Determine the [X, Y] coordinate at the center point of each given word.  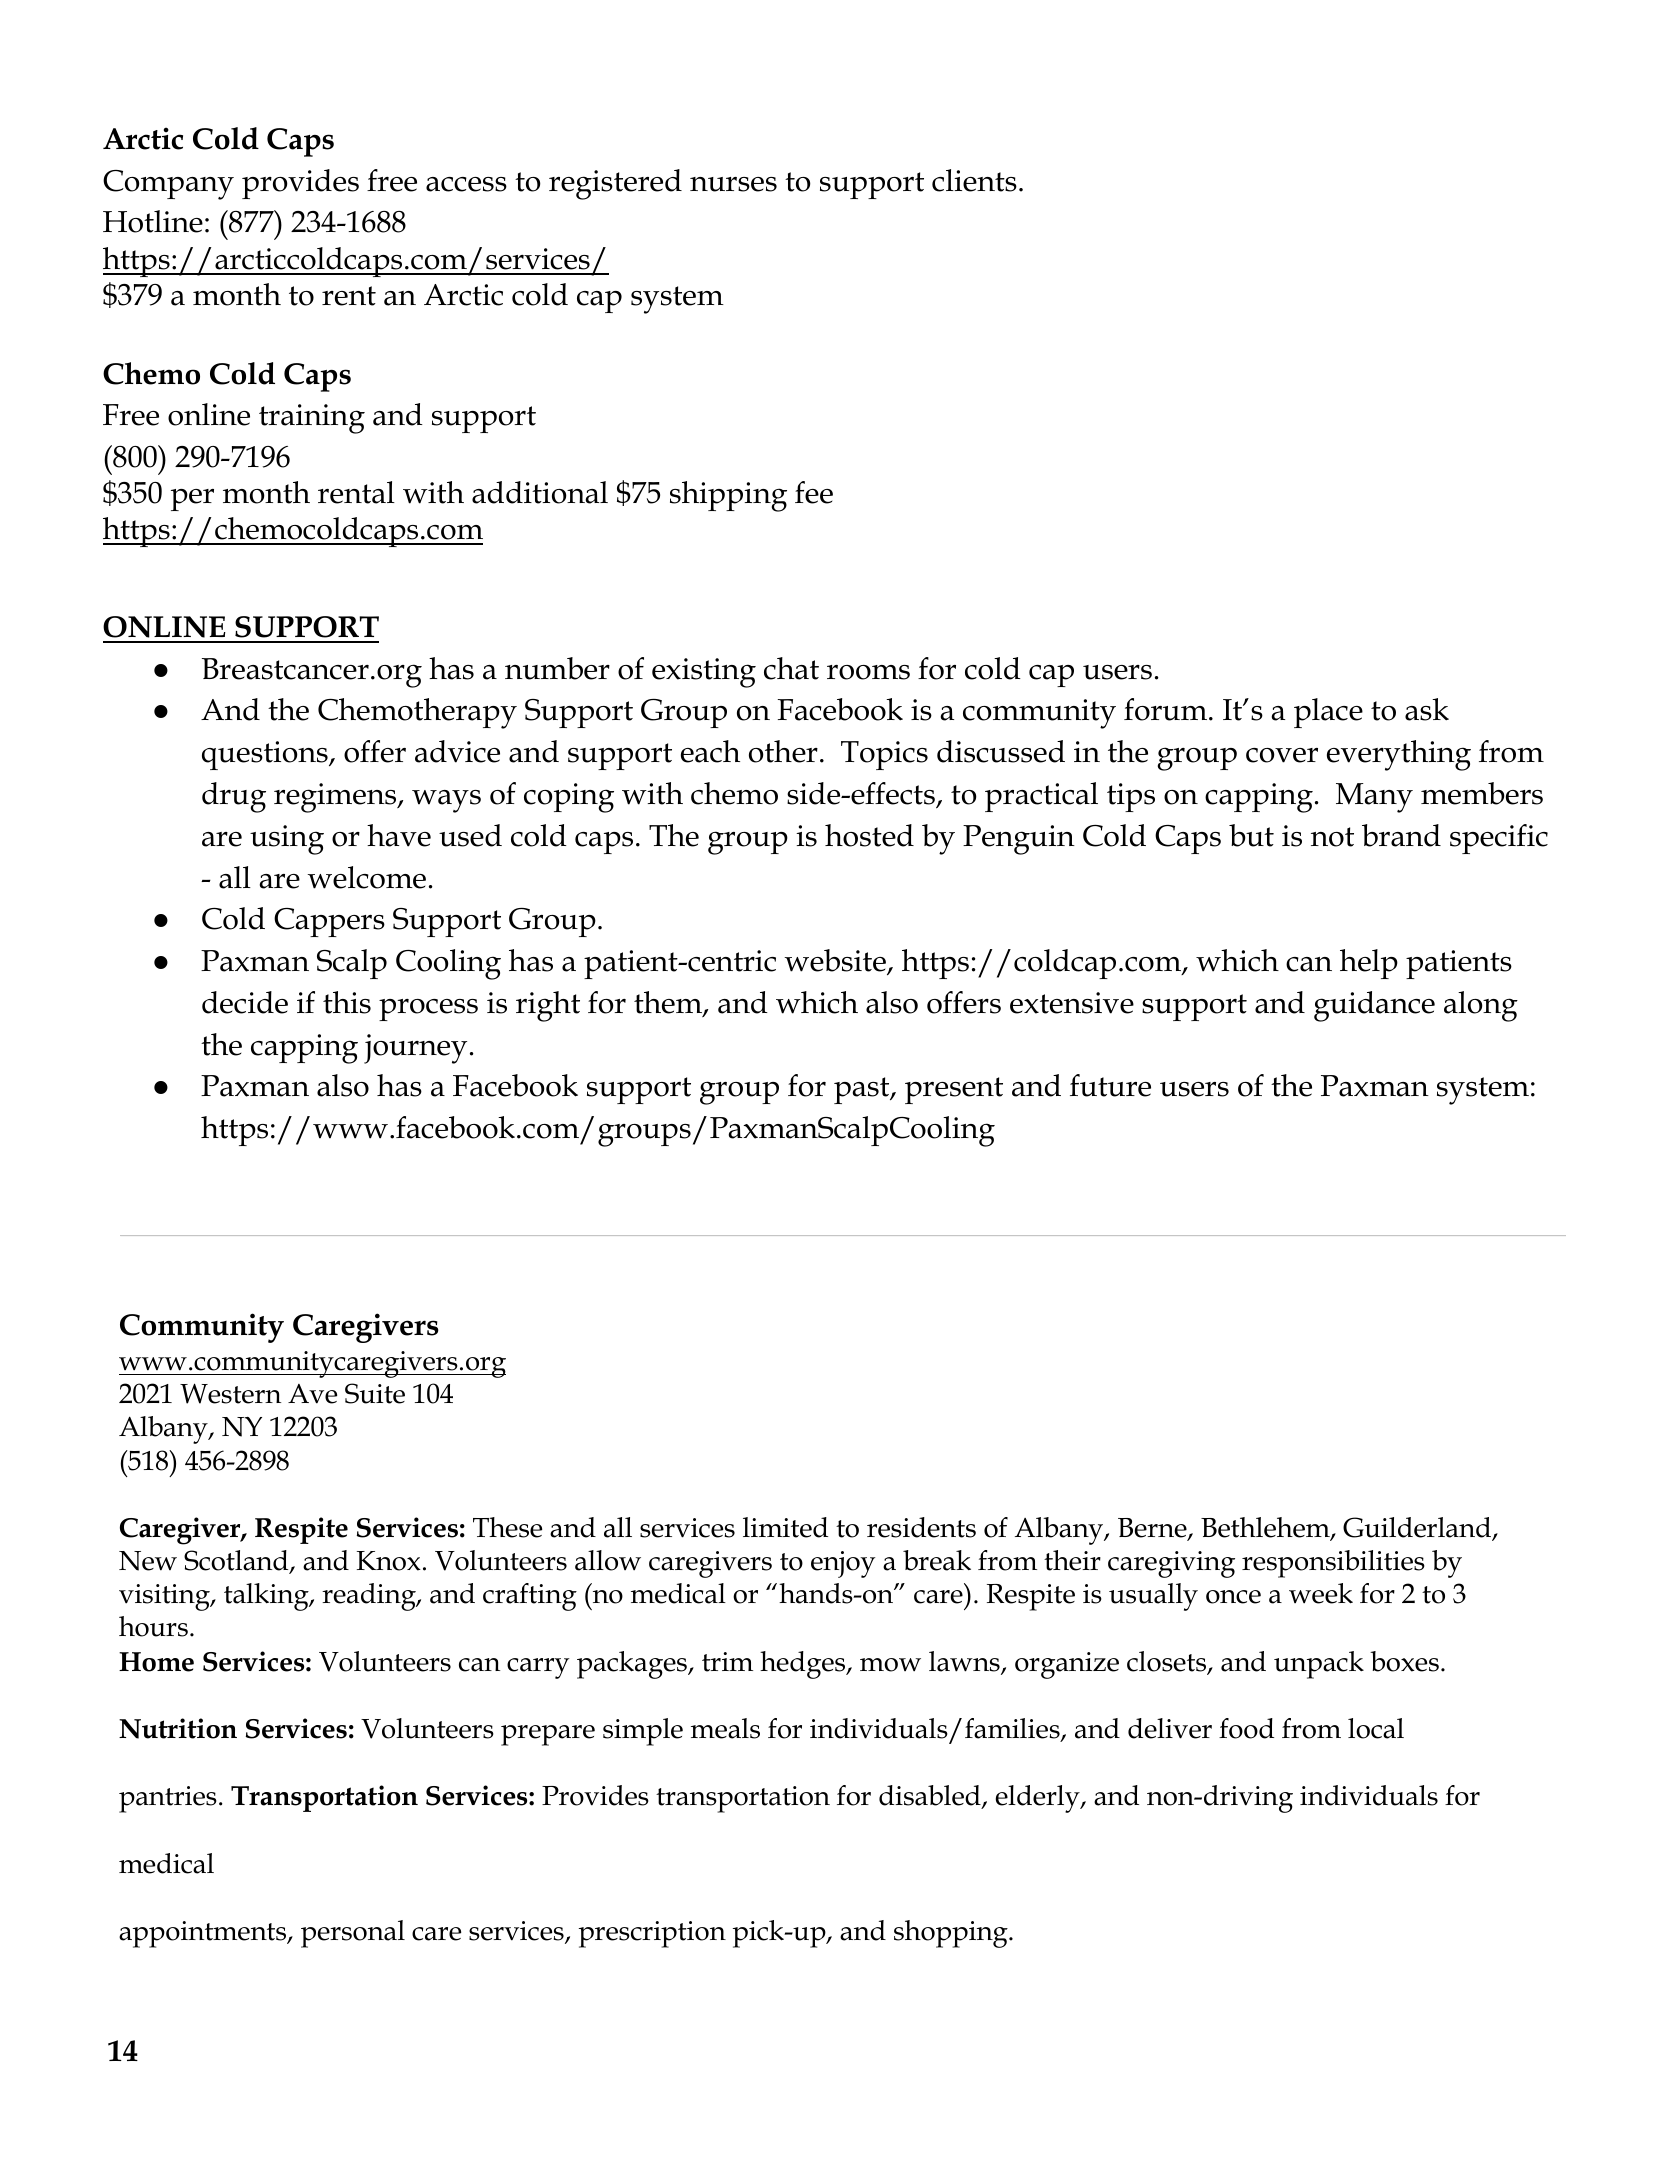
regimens [336, 798]
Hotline [153, 221]
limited [785, 1527]
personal [353, 1934]
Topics [884, 755]
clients [974, 180]
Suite [375, 1393]
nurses [733, 184]
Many [1374, 798]
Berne [1153, 1529]
